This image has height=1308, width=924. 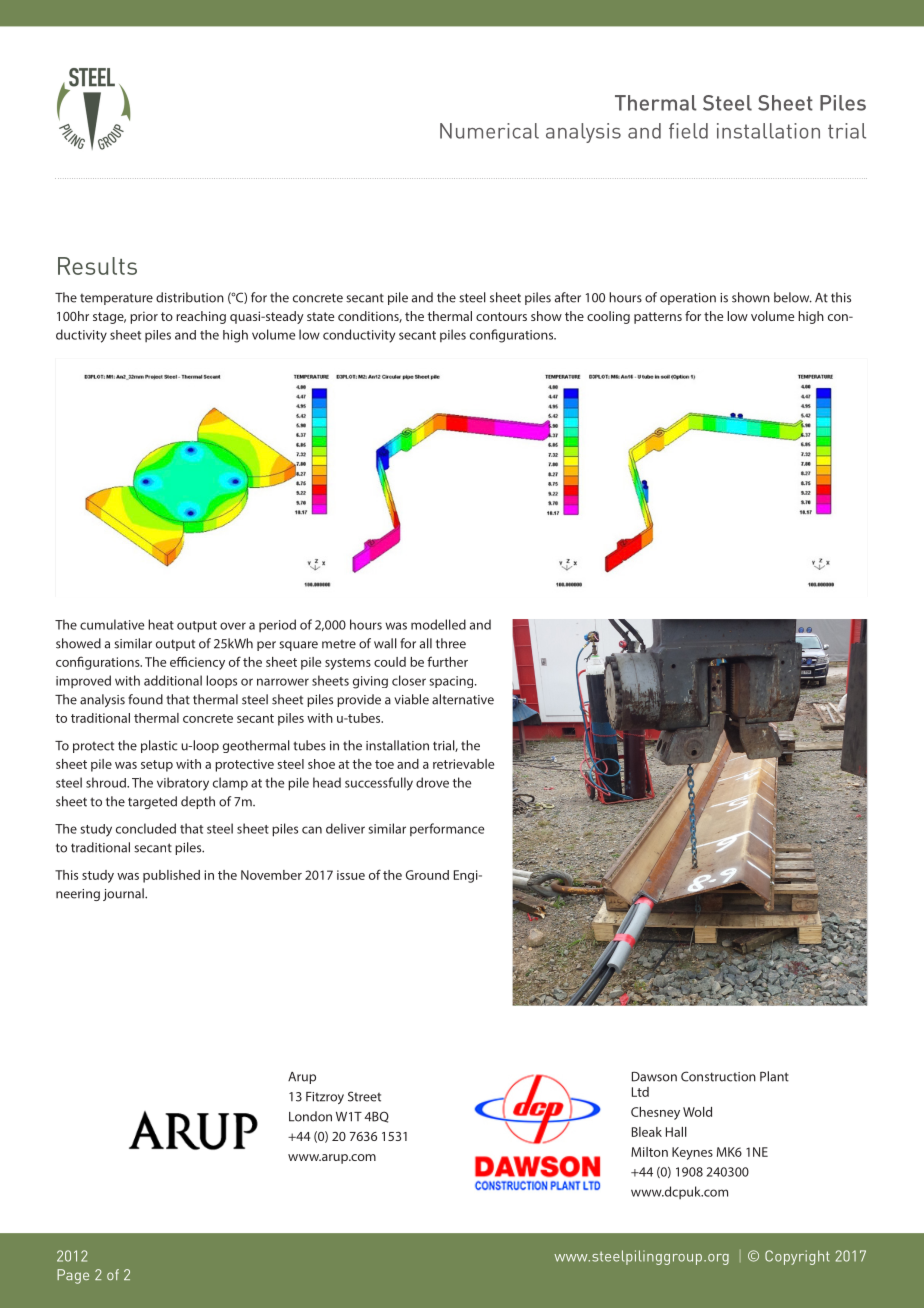 What do you see at coordinates (97, 266) in the image?
I see `Results` at bounding box center [97, 266].
